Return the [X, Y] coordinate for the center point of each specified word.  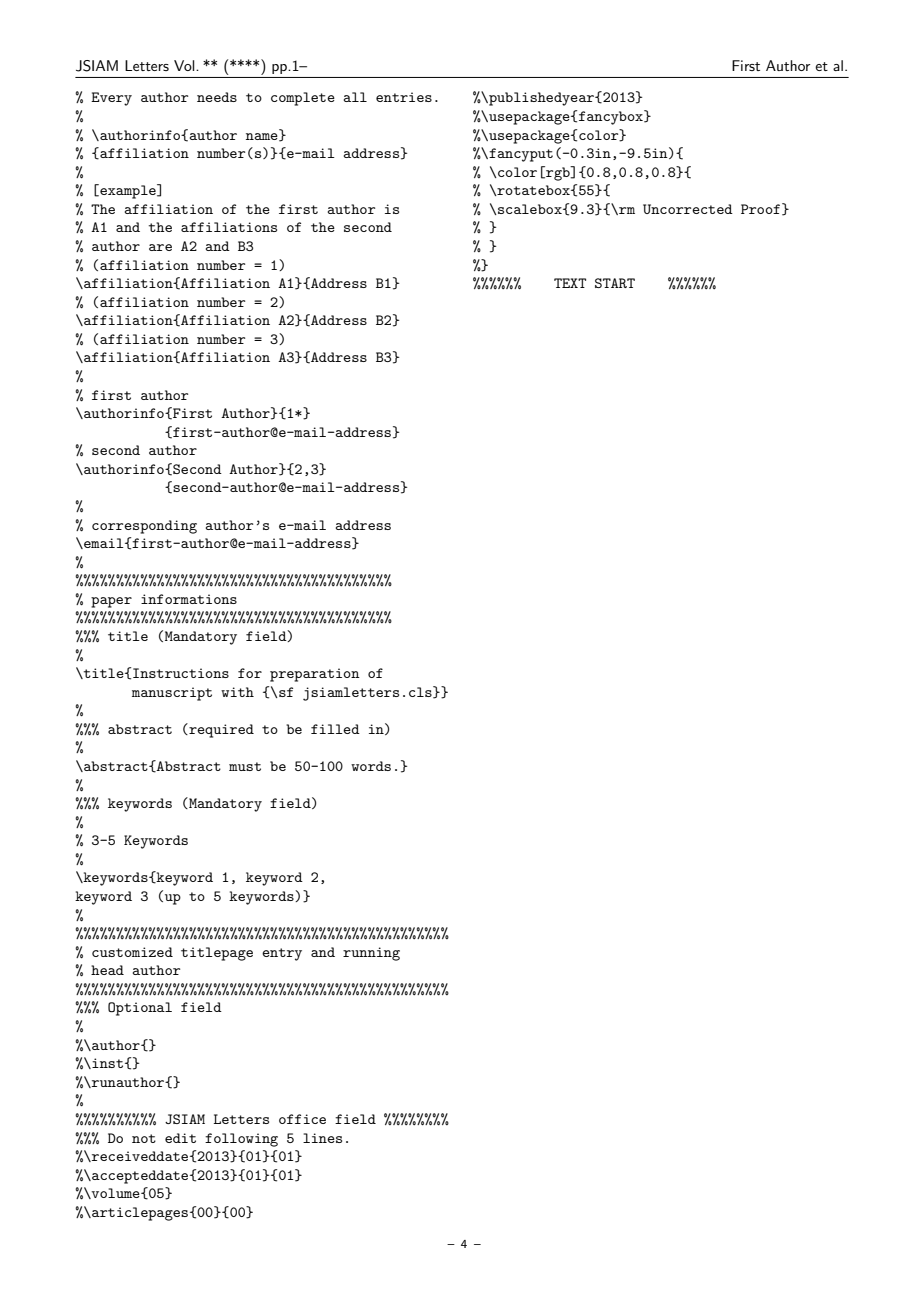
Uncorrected [688, 209]
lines [322, 1138]
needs [217, 97]
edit [180, 1138]
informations [189, 599]
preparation [315, 675]
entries [404, 97]
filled [335, 729]
